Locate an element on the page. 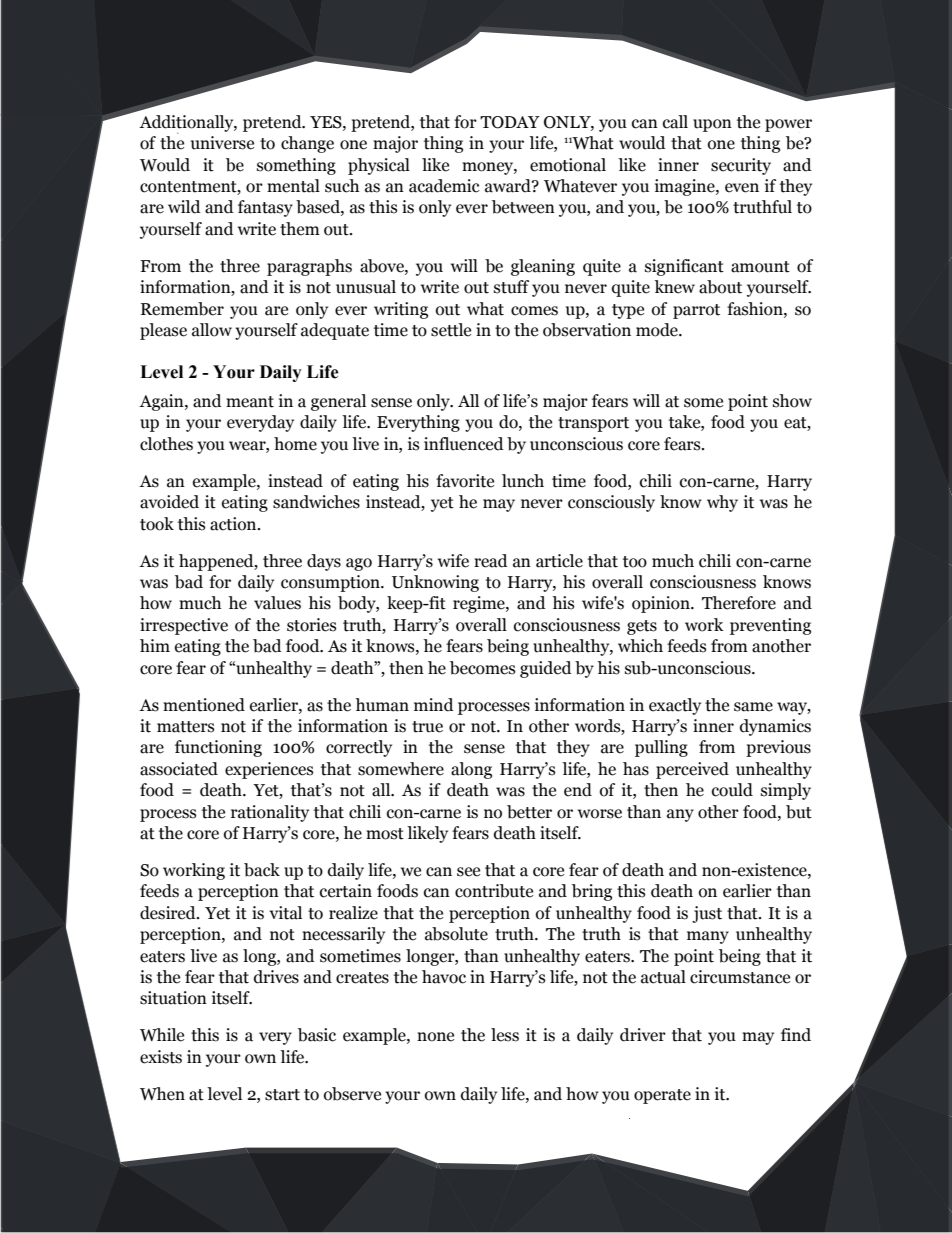 Image resolution: width=952 pixels, height=1233 pixels. rationality is located at coordinates (270, 813).
